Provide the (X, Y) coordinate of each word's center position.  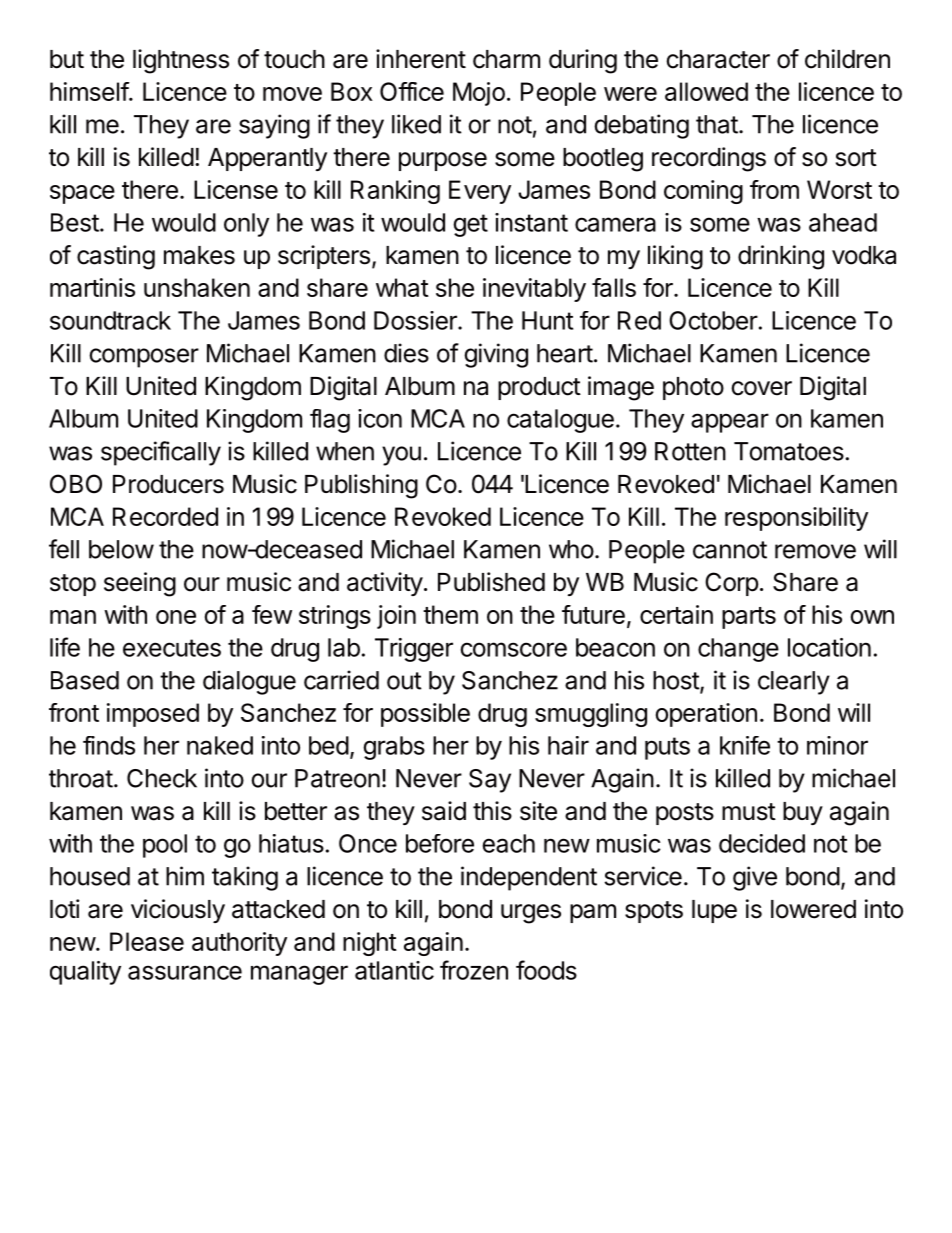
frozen (474, 970)
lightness (181, 61)
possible (425, 715)
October (713, 320)
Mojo (479, 94)
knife (745, 745)
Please (147, 941)
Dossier (416, 320)
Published (491, 582)
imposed (153, 715)
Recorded (165, 516)
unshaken (197, 287)
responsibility (796, 519)
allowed (706, 91)
